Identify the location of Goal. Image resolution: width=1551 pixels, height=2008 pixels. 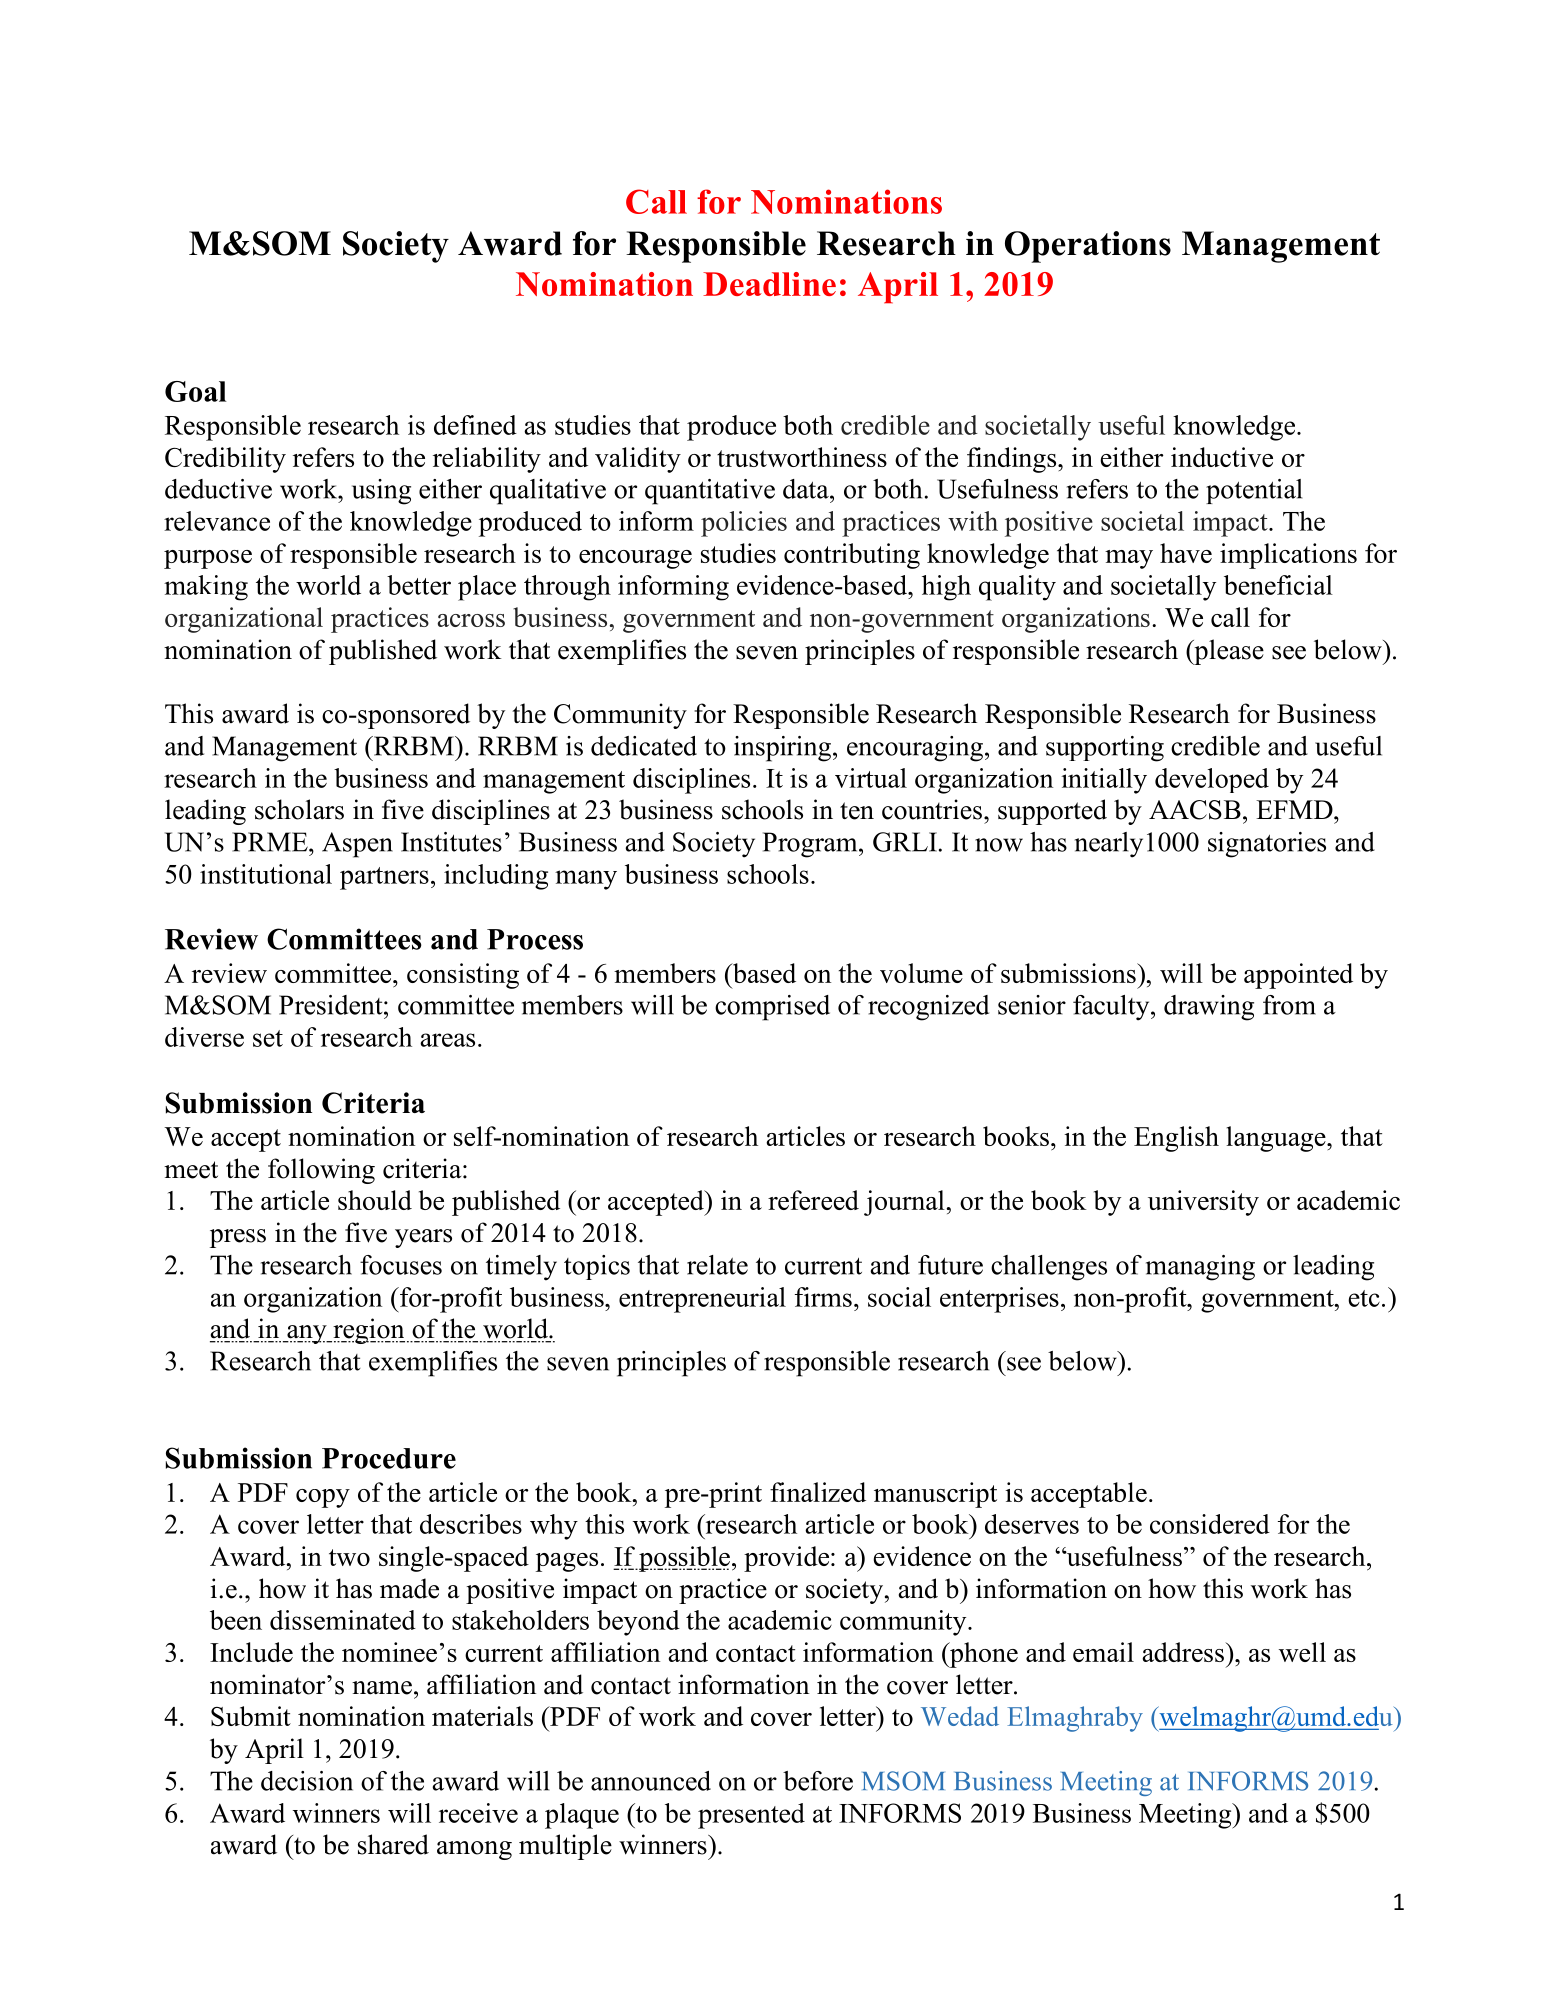
(196, 391).
